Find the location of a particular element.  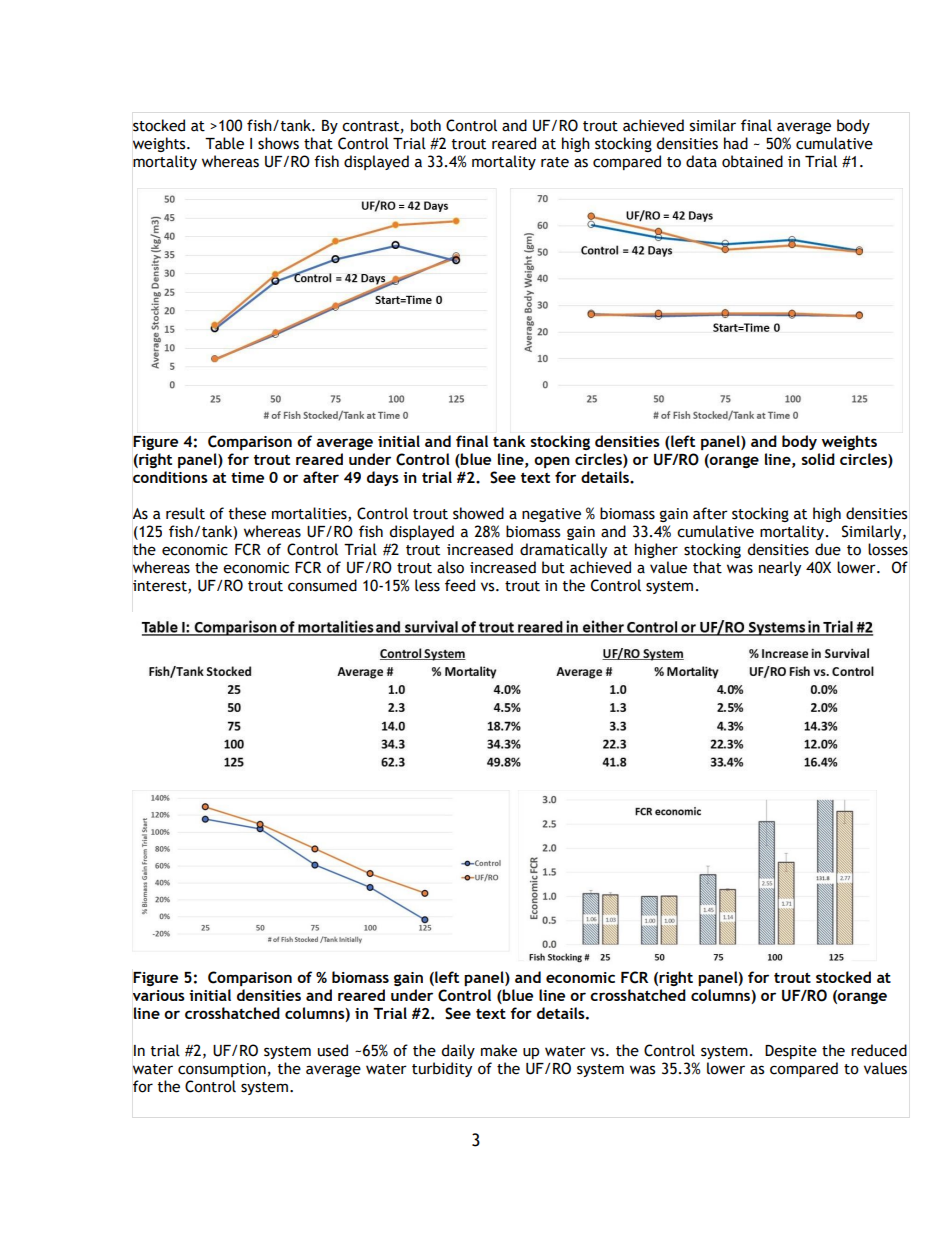

obtained is located at coordinates (752, 161).
